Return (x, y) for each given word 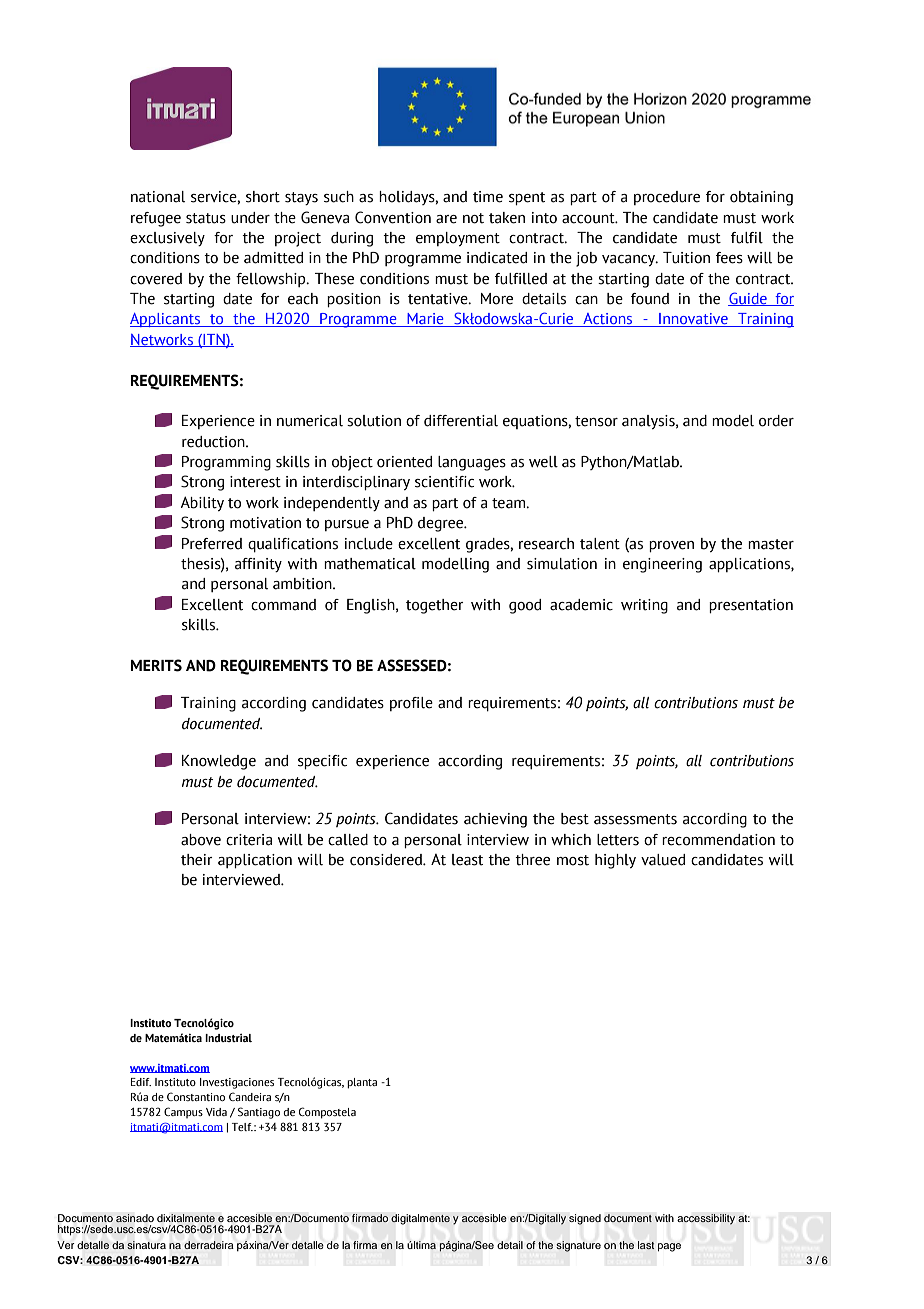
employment (458, 239)
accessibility (706, 1219)
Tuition (686, 258)
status (206, 218)
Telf (242, 1127)
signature (578, 1246)
